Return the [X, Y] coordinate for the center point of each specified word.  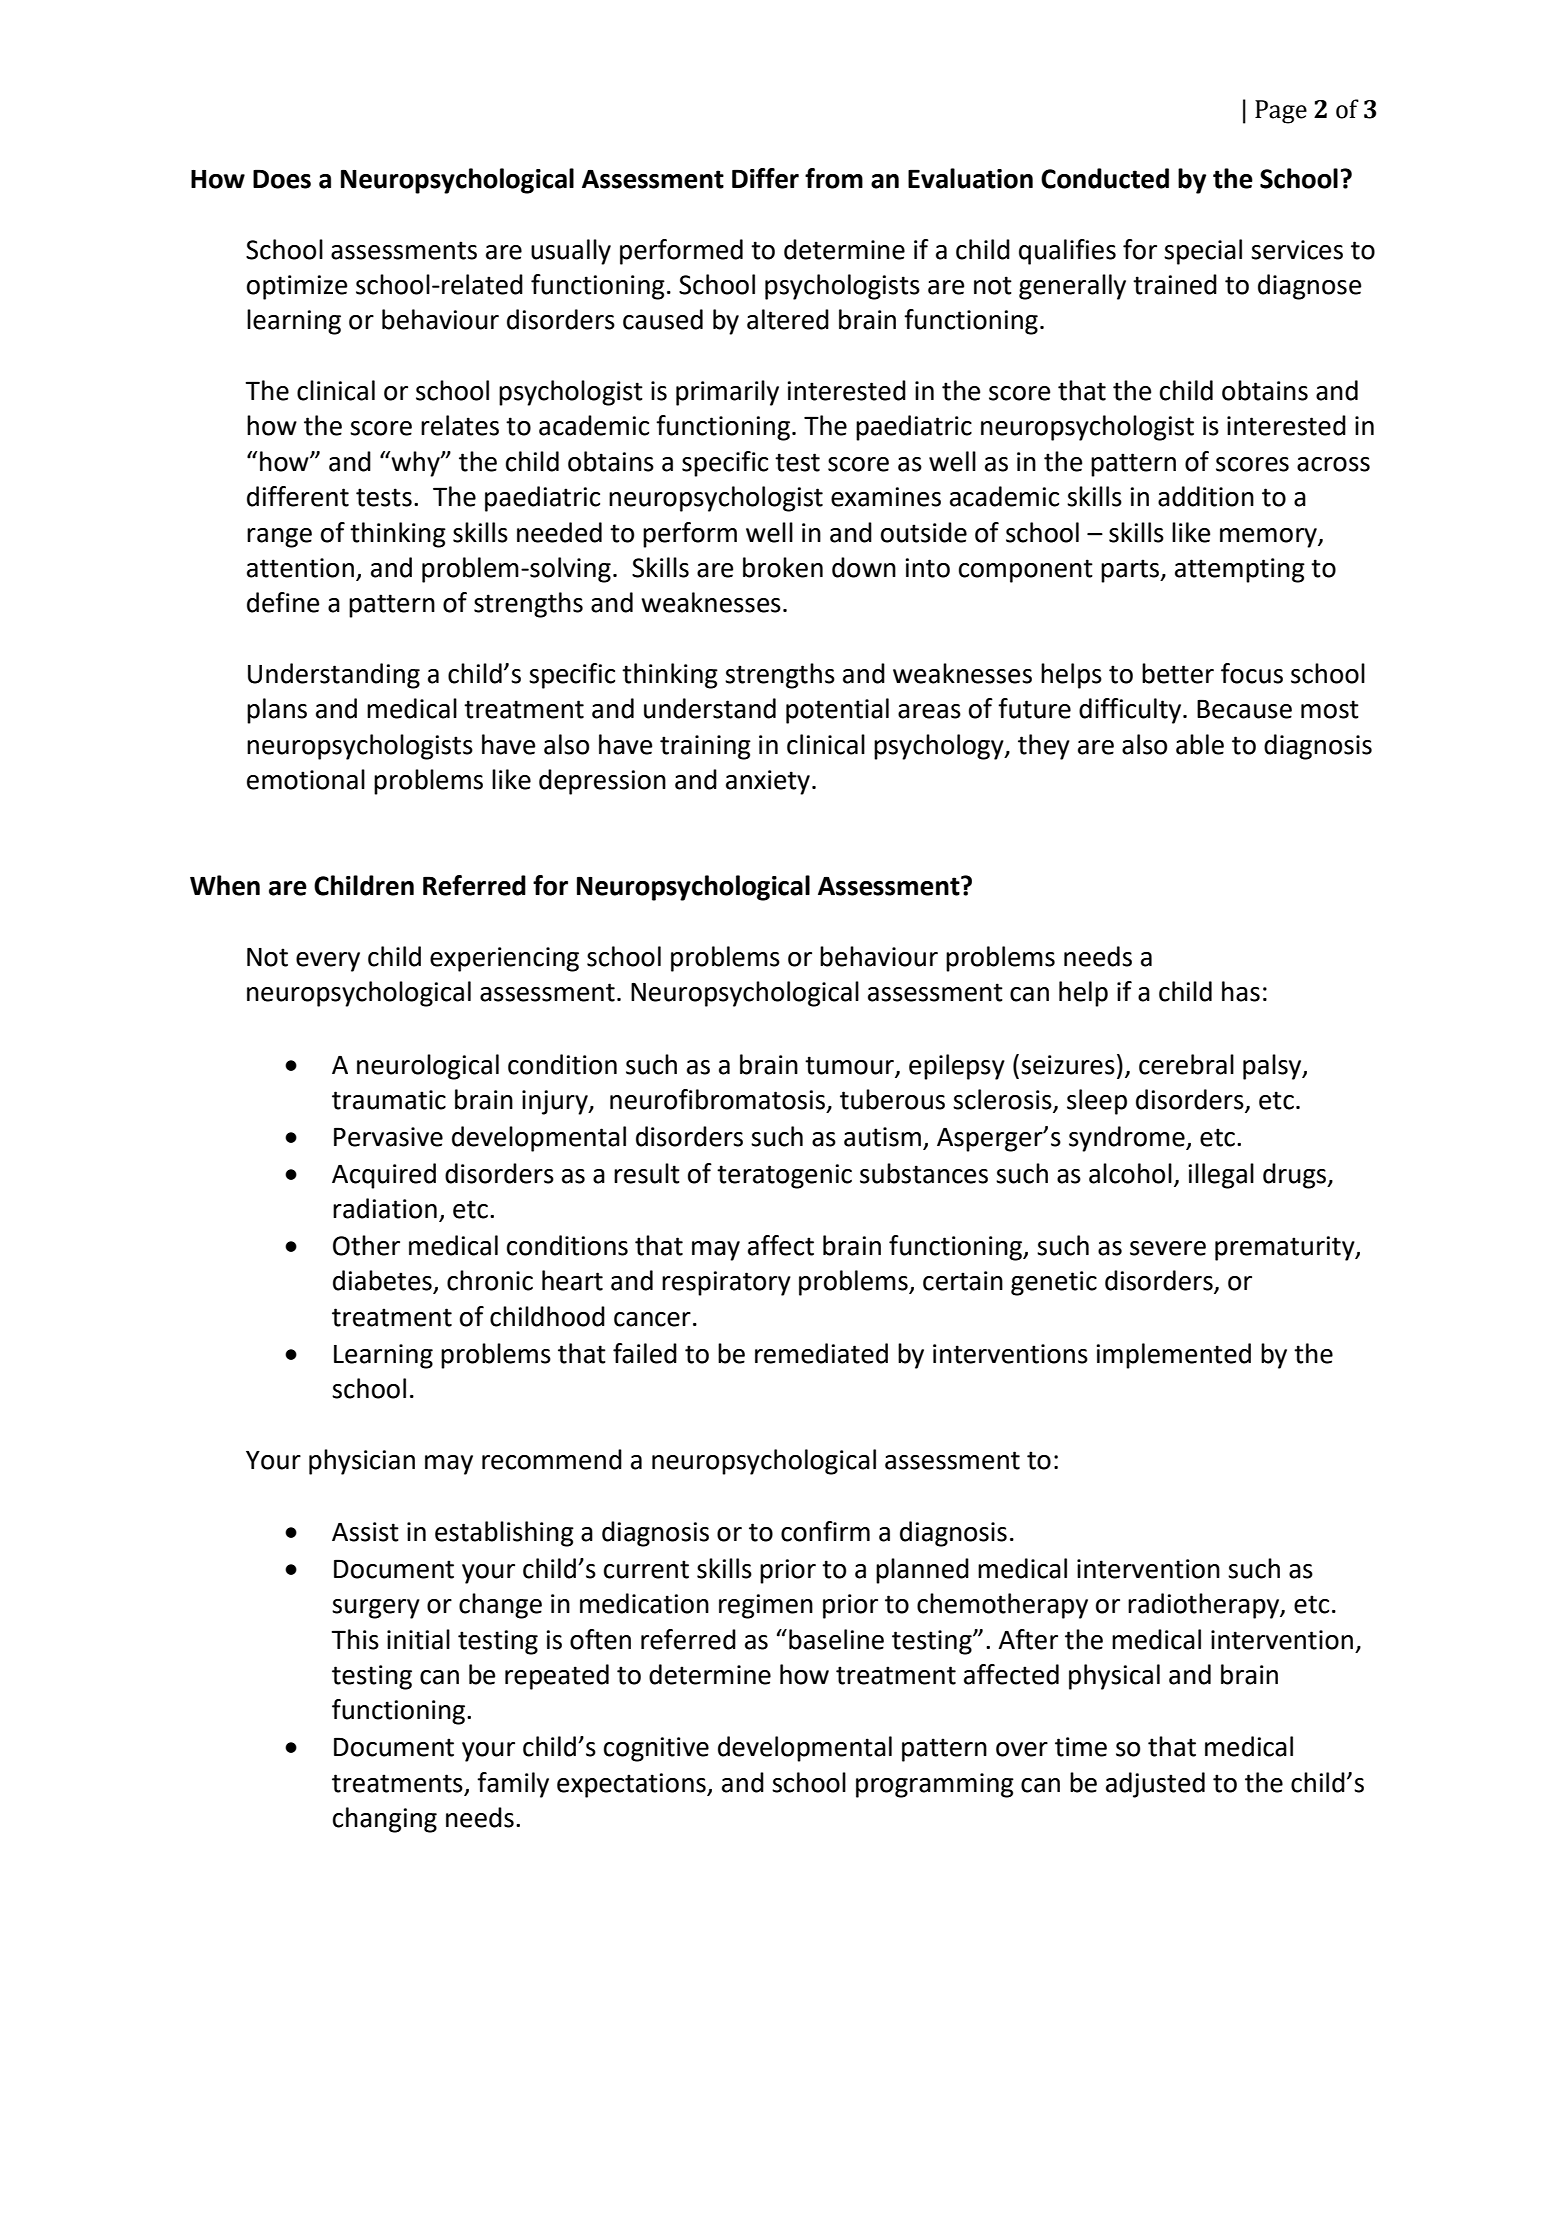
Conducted [1105, 178]
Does [282, 179]
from [834, 178]
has [1241, 991]
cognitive [656, 1749]
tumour [849, 1065]
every [328, 962]
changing [385, 1820]
